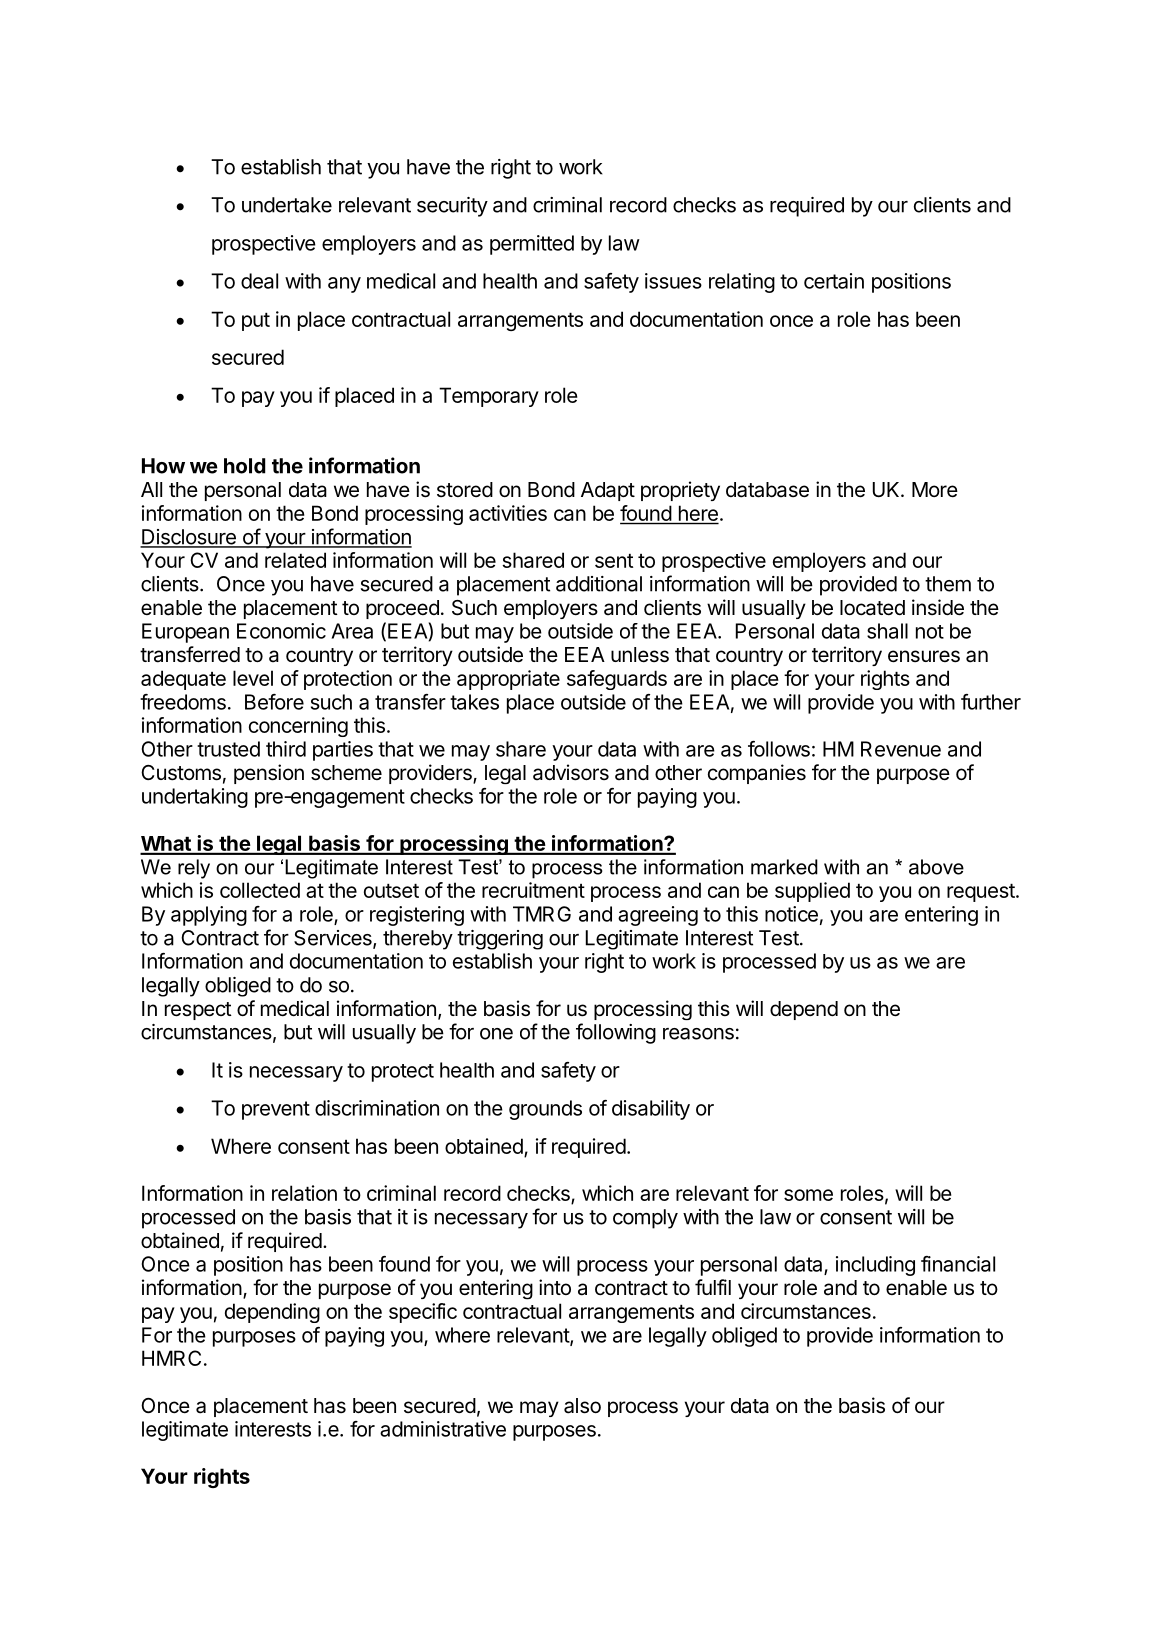 The width and height of the screenshot is (1162, 1644). What do you see at coordinates (295, 560) in the screenshot?
I see `related` at bounding box center [295, 560].
